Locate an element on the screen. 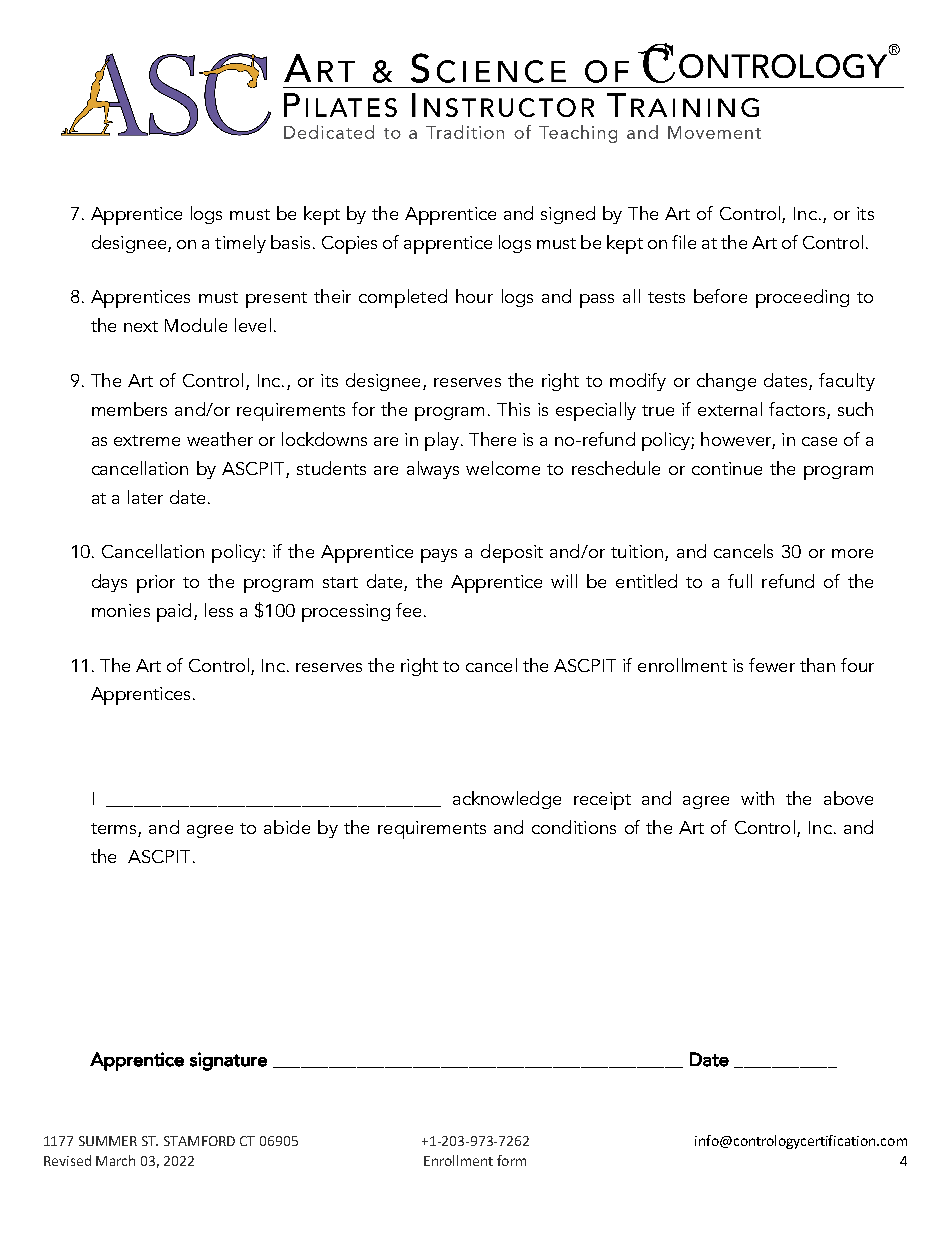 The image size is (952, 1233). paid is located at coordinates (174, 612).
